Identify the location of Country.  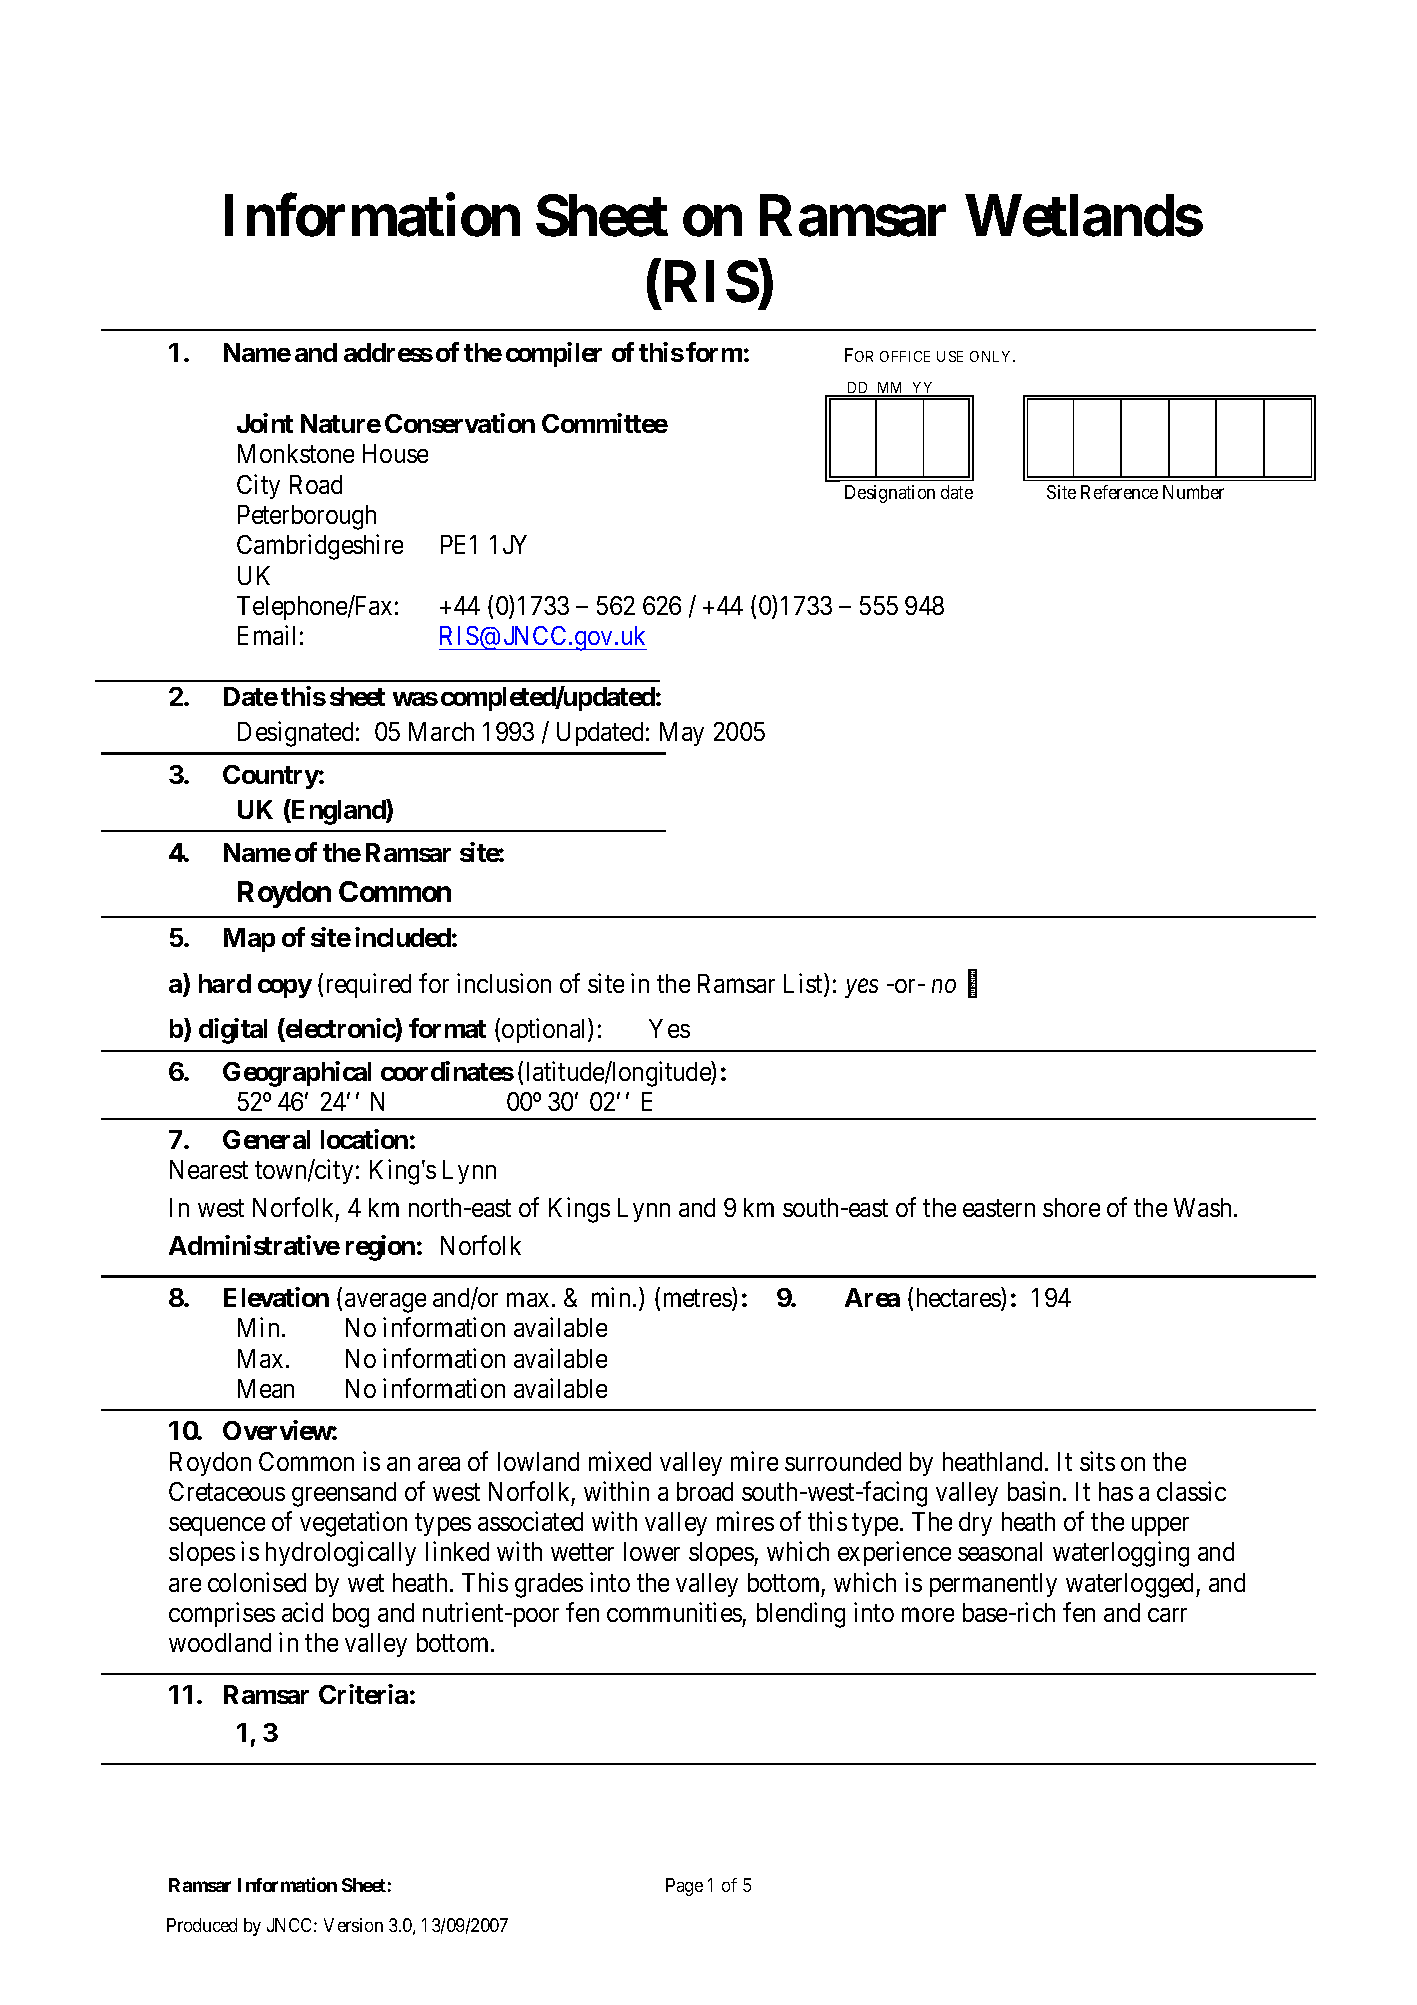
(271, 777).
